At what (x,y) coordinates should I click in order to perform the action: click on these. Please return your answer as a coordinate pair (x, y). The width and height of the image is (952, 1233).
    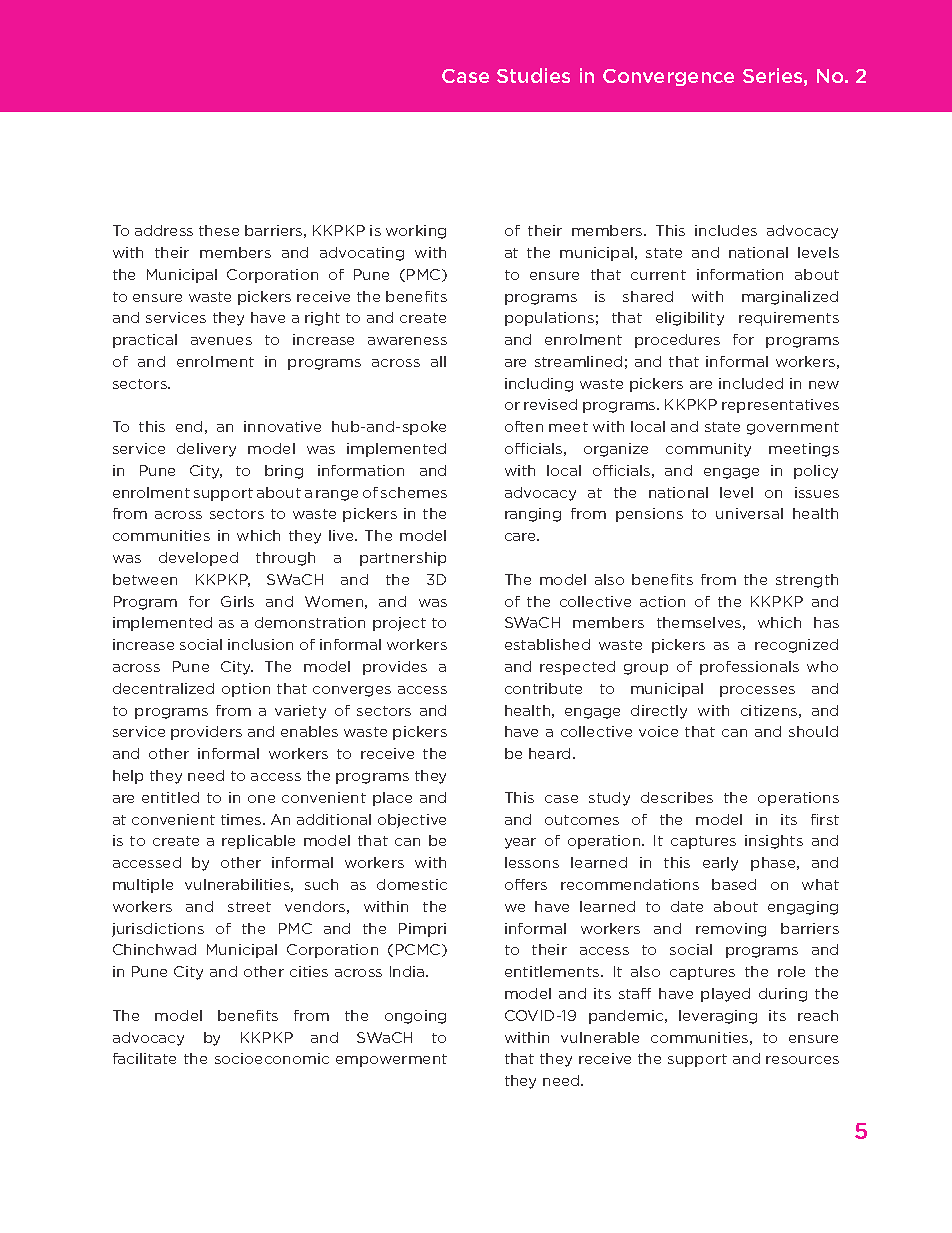
    Looking at the image, I should click on (219, 230).
